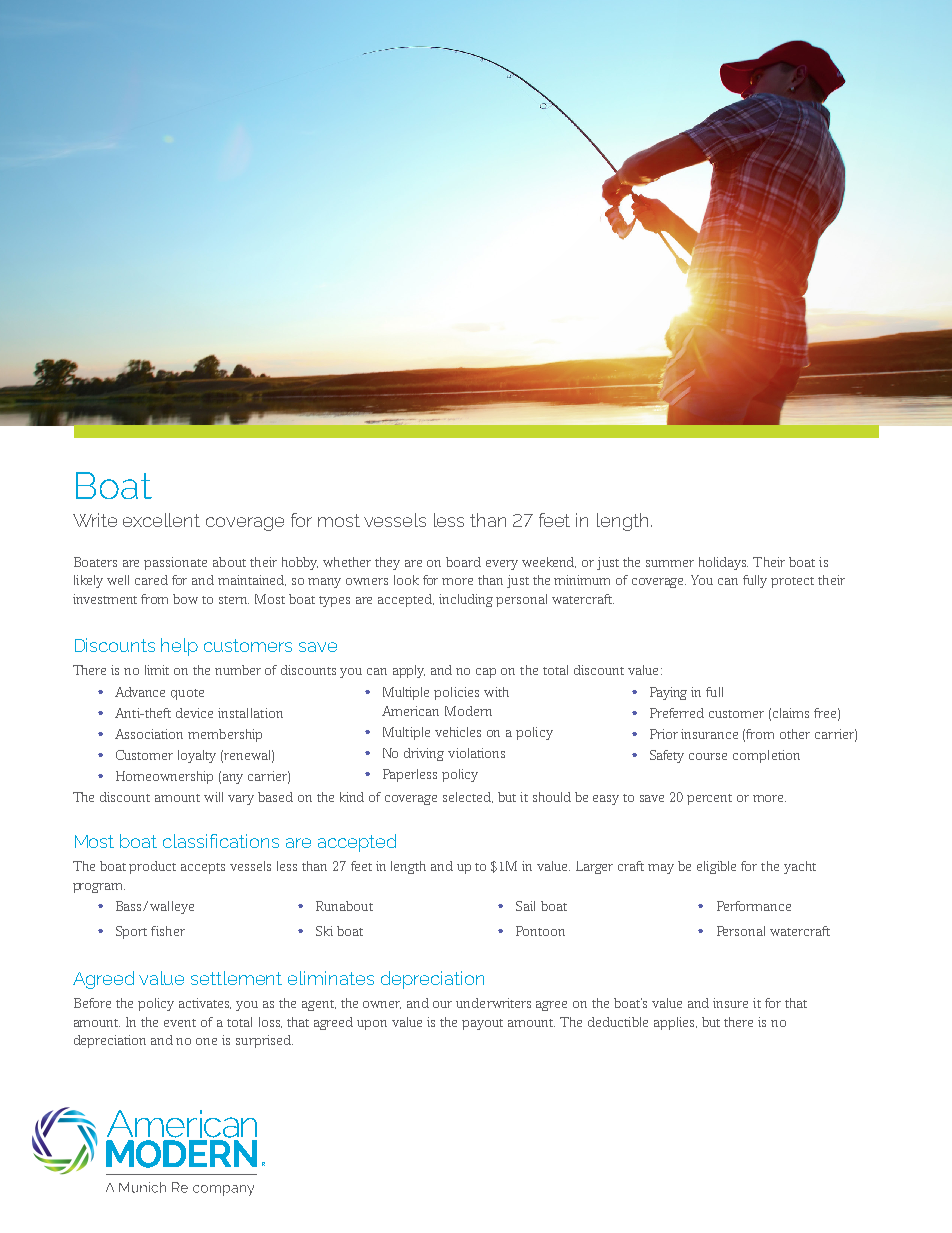 This image has width=952, height=1233. I want to click on payout, so click(482, 1024).
